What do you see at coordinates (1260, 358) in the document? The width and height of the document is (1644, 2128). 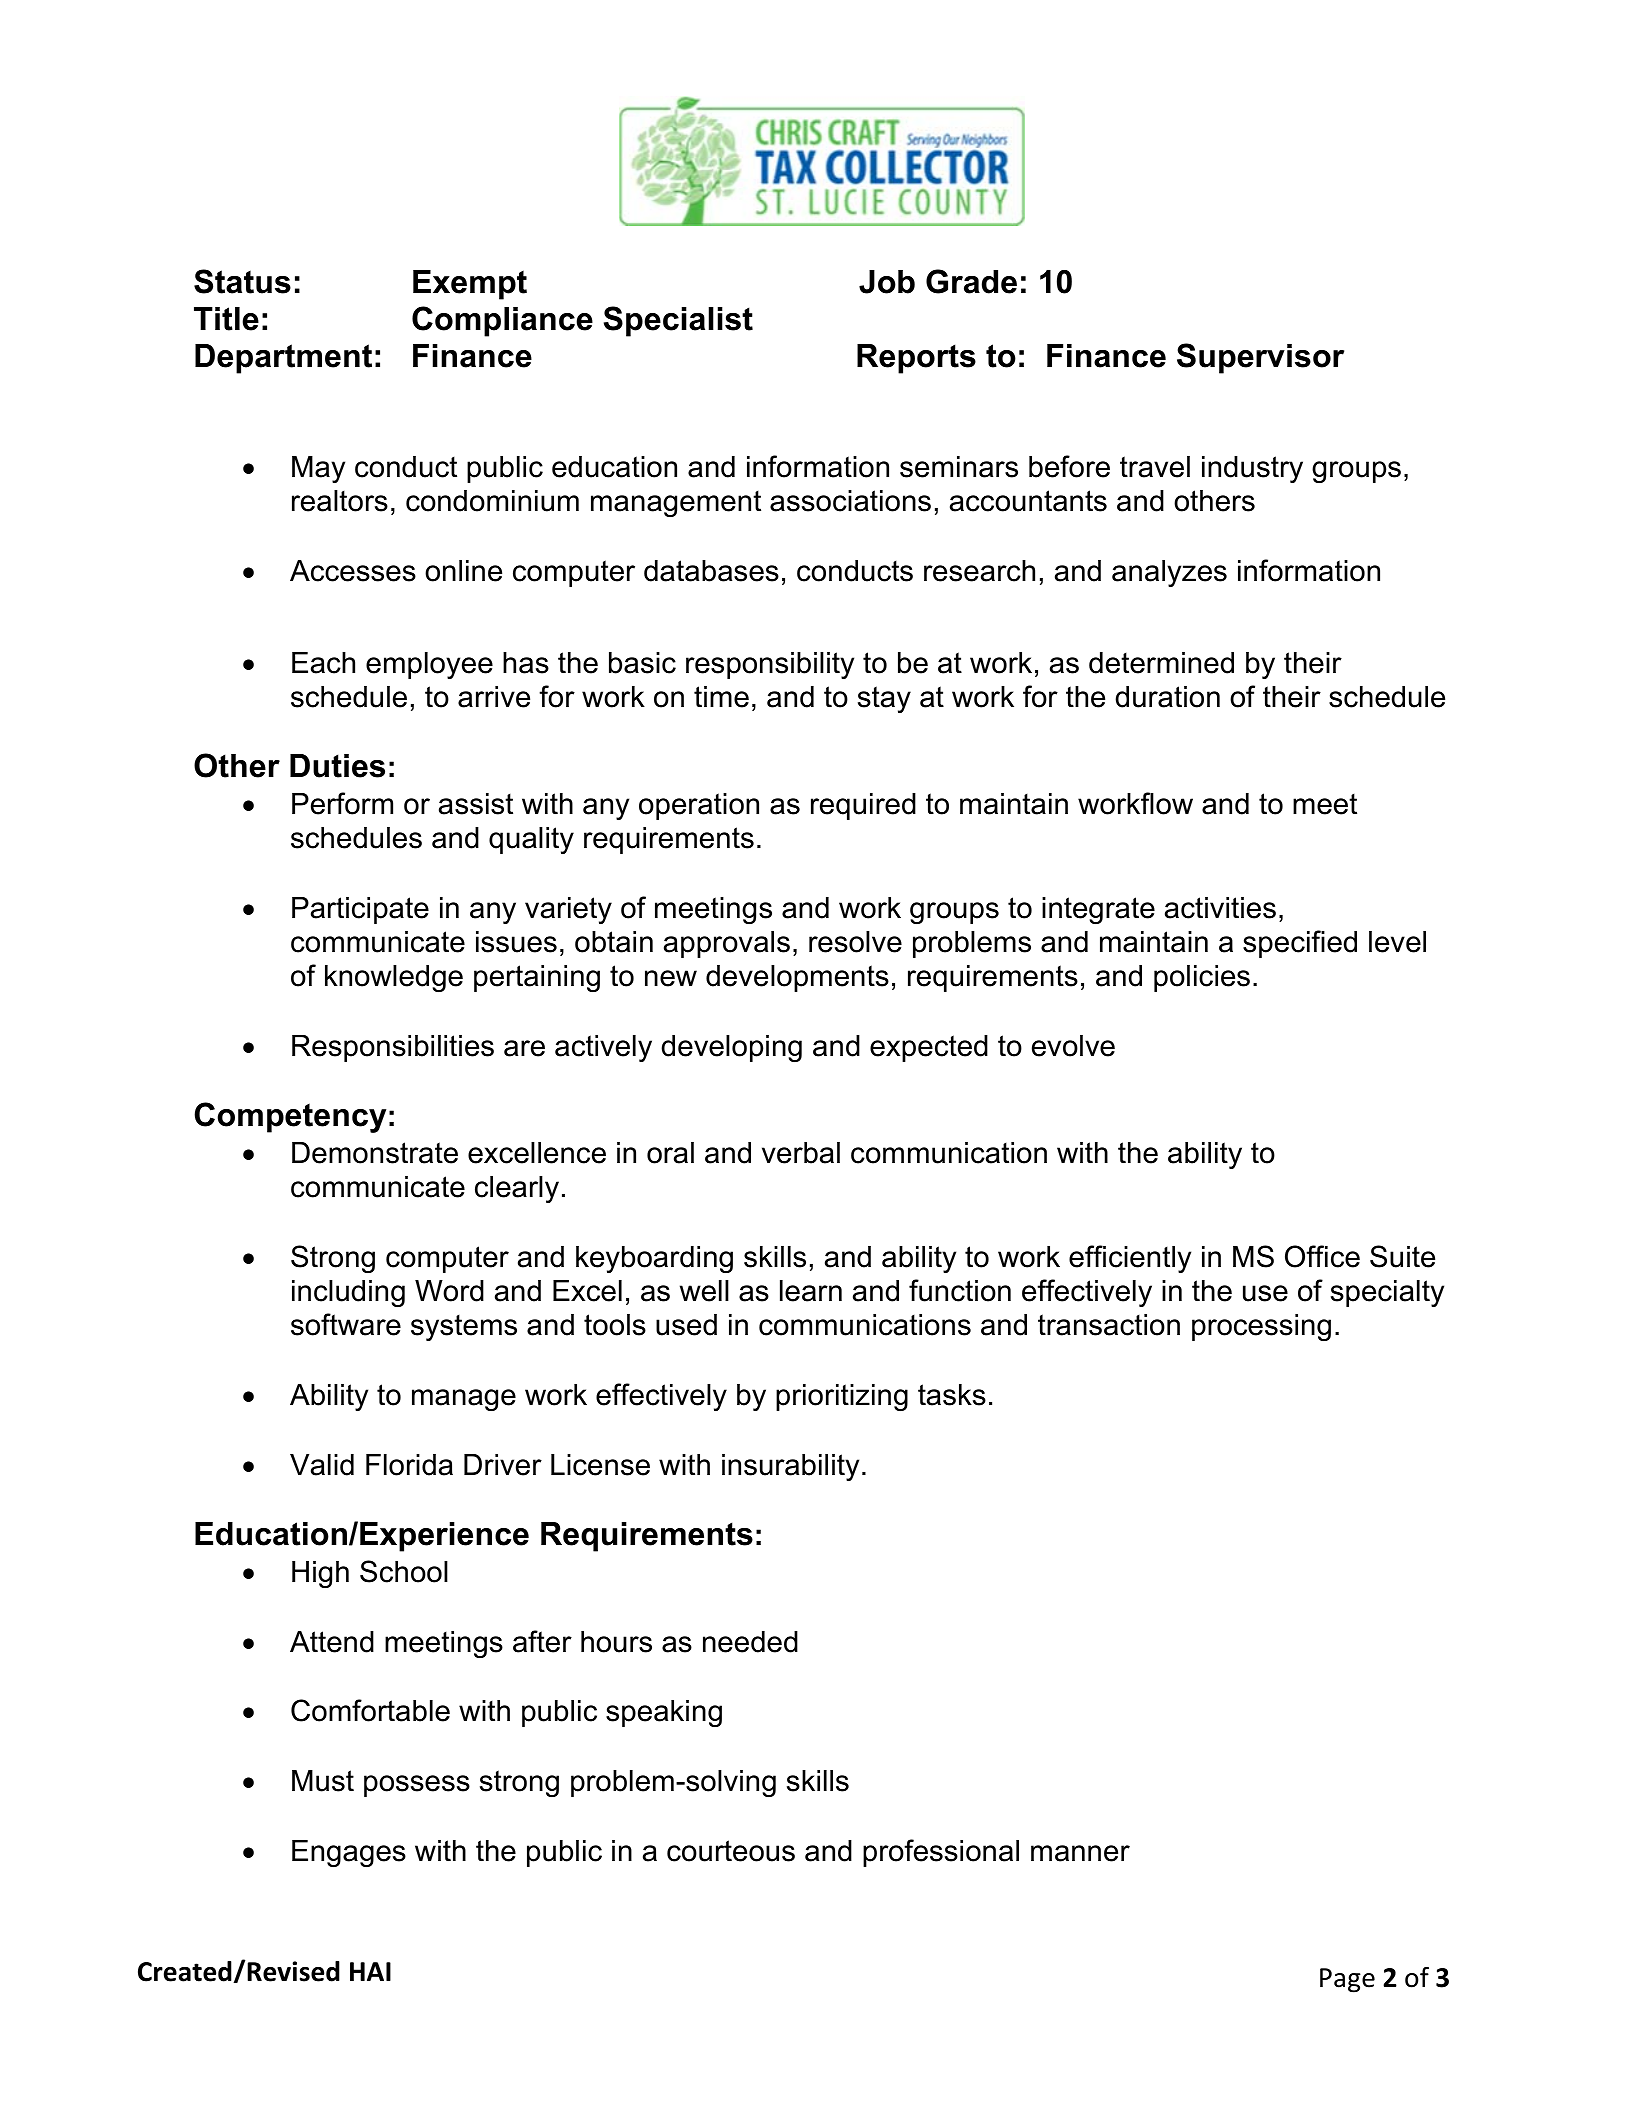 I see `Supervisor` at bounding box center [1260, 358].
